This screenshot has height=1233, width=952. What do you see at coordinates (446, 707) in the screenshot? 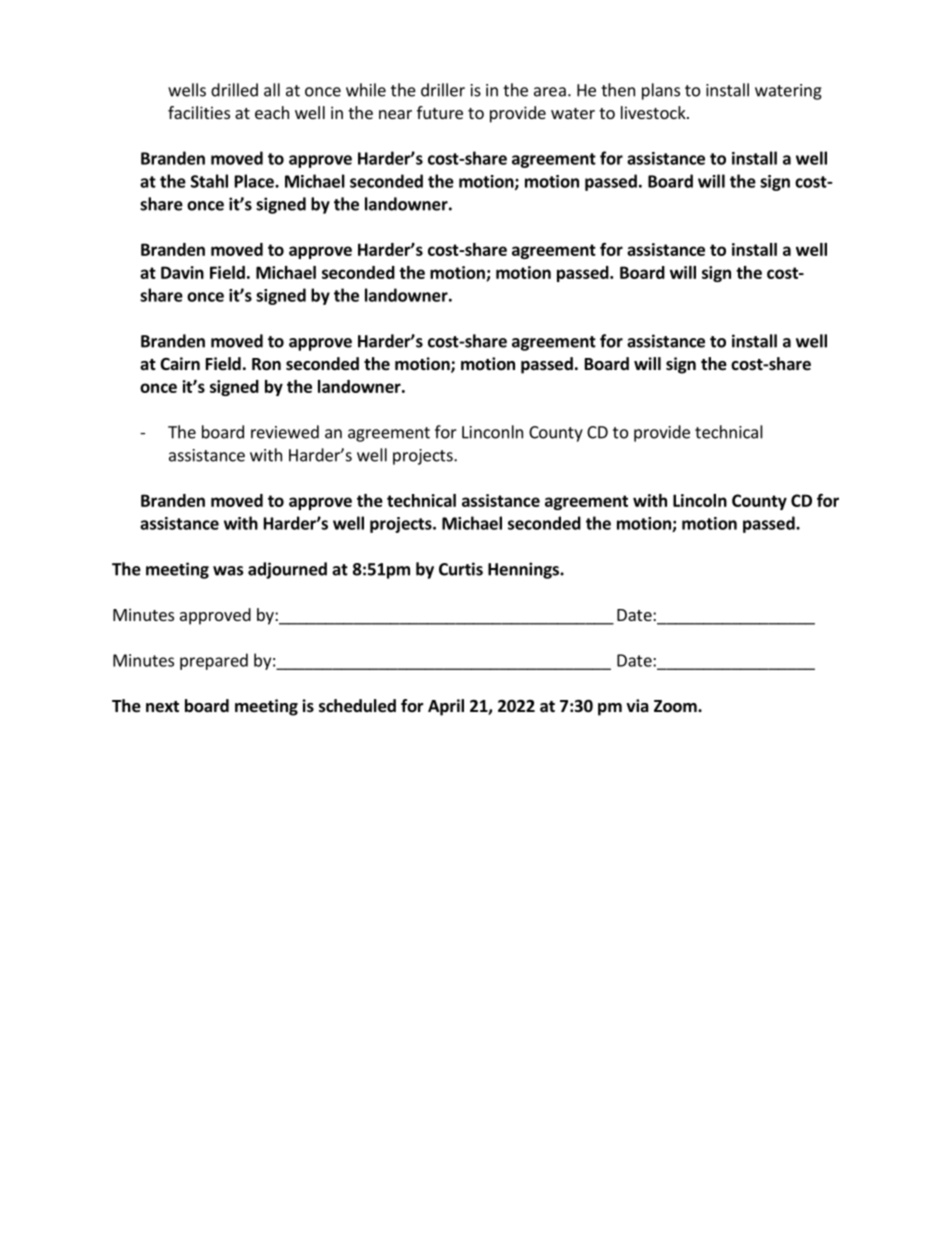
I see `April` at bounding box center [446, 707].
